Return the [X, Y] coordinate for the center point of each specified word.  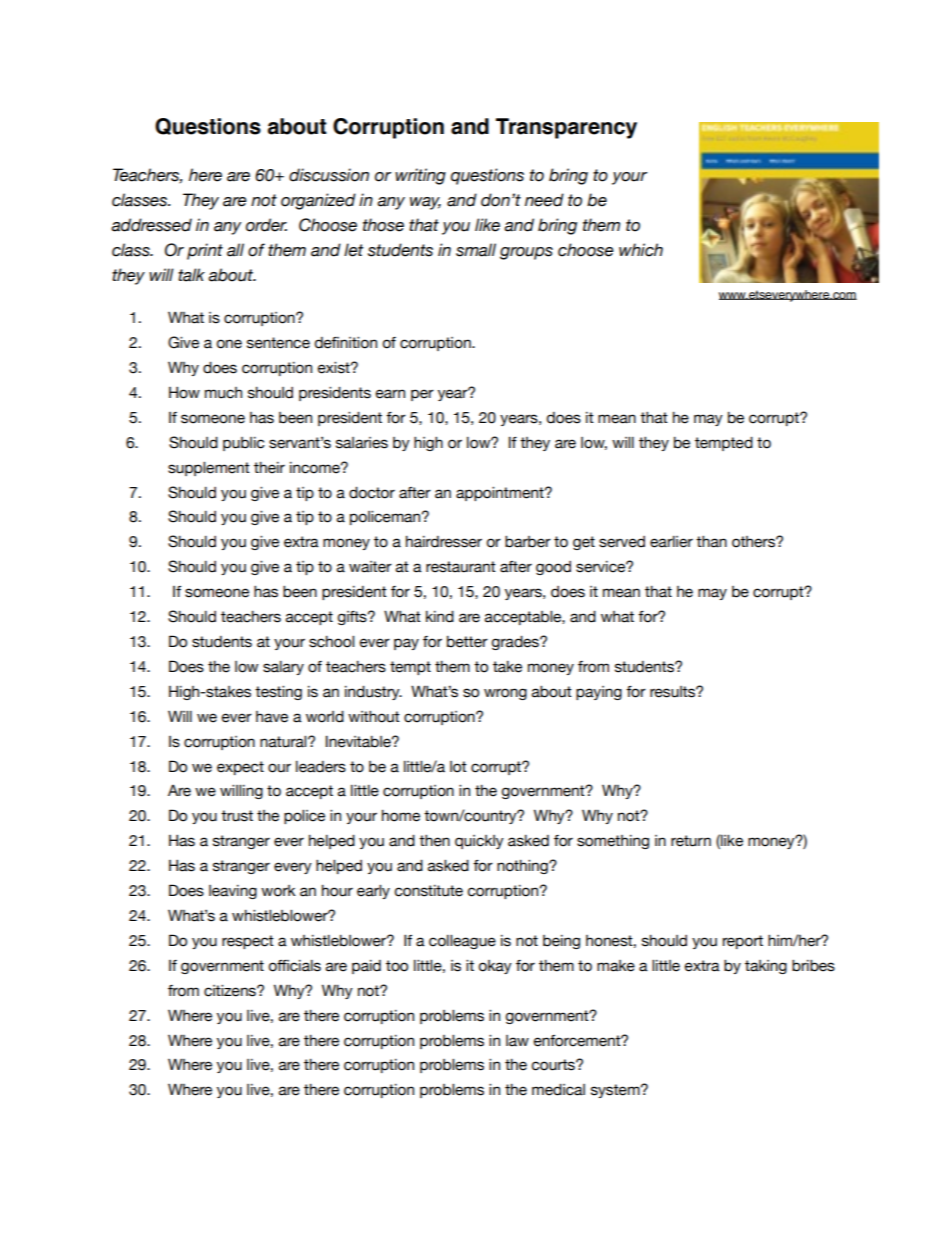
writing [420, 176]
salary [283, 668]
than [711, 542]
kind [440, 617]
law [517, 1041]
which [641, 250]
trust [237, 816]
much [223, 393]
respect [248, 942]
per [422, 395]
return [691, 841]
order [266, 225]
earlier [671, 542]
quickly [479, 842]
